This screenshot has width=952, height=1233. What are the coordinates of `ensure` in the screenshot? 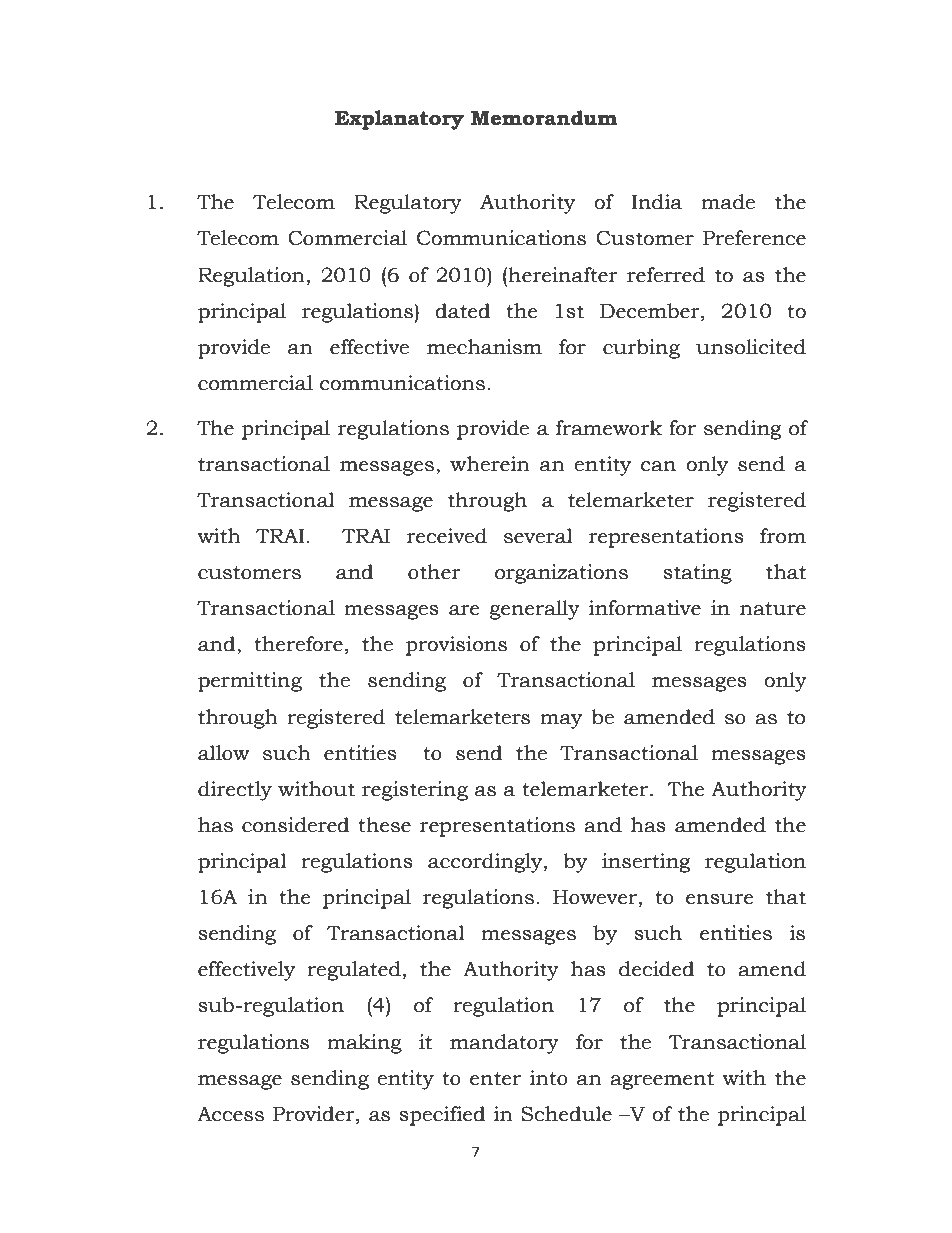 It's located at (720, 899).
